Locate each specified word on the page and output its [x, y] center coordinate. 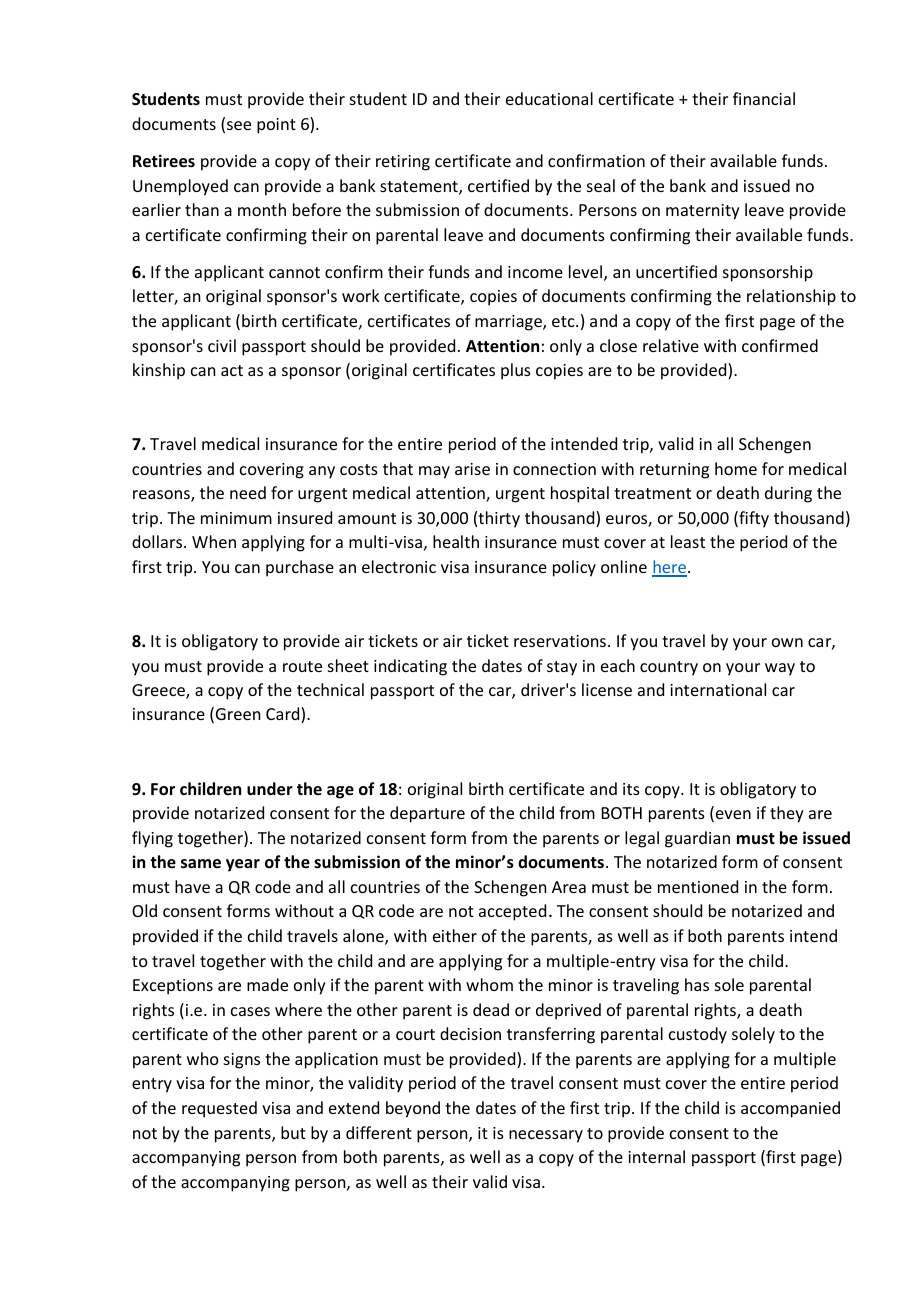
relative [671, 345]
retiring [403, 163]
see [239, 125]
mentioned [698, 886]
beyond [413, 1109]
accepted [512, 912]
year [243, 865]
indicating [410, 667]
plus [516, 371]
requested [219, 1109]
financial [764, 98]
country [669, 668]
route [302, 666]
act [232, 370]
